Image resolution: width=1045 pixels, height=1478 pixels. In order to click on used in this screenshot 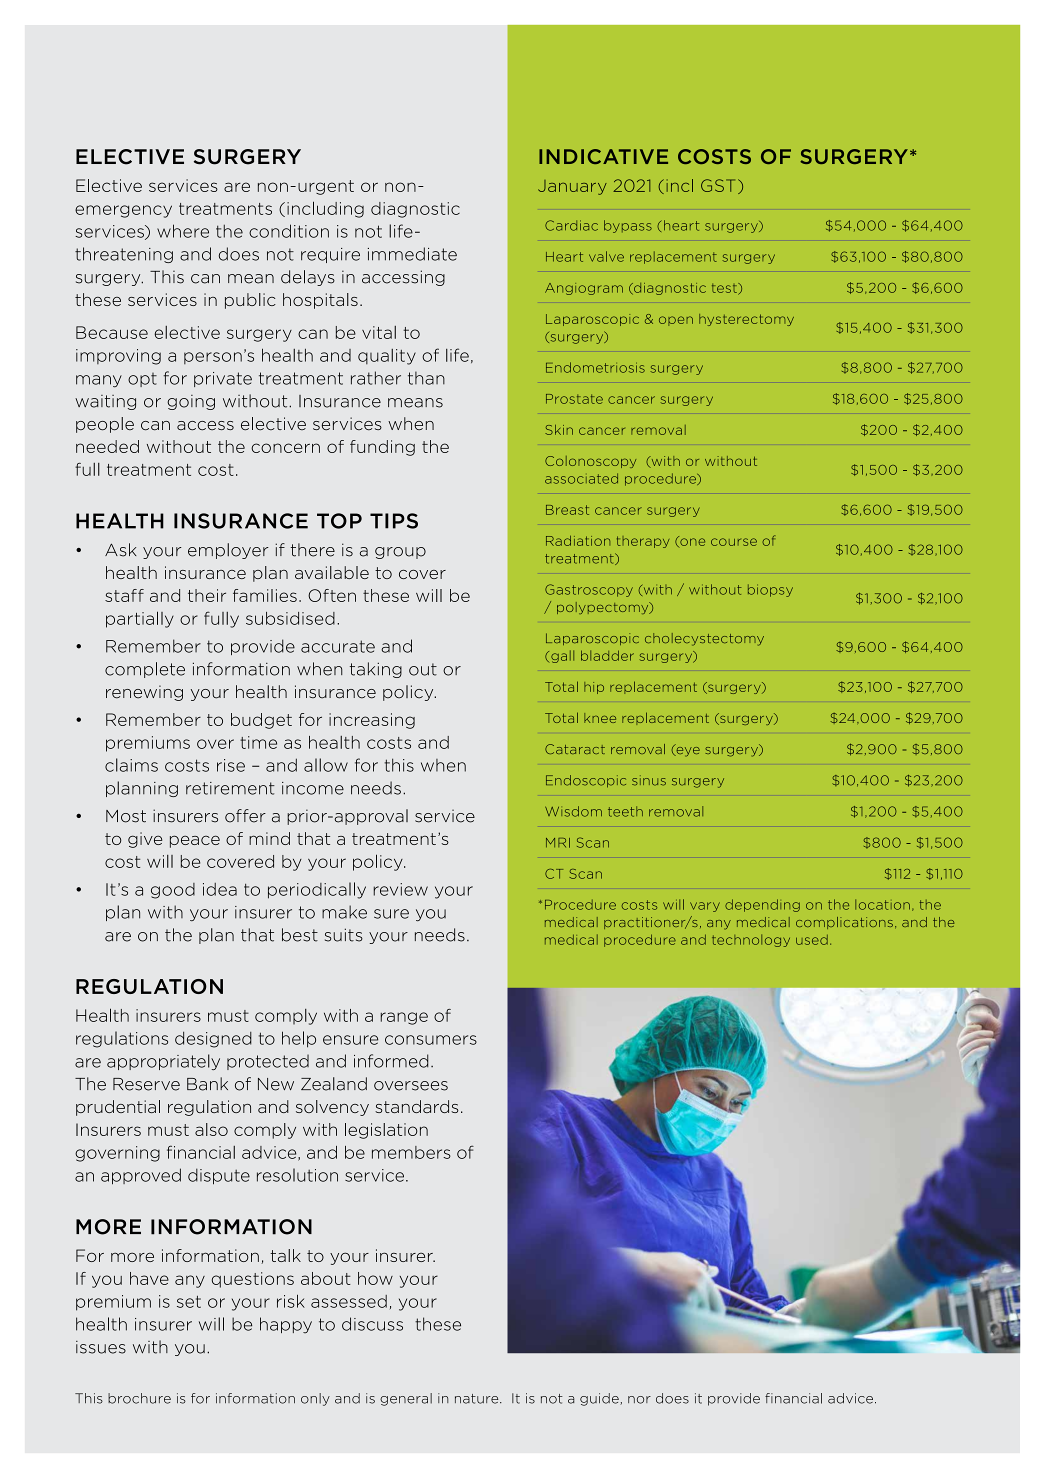, I will do `click(812, 940)`.
